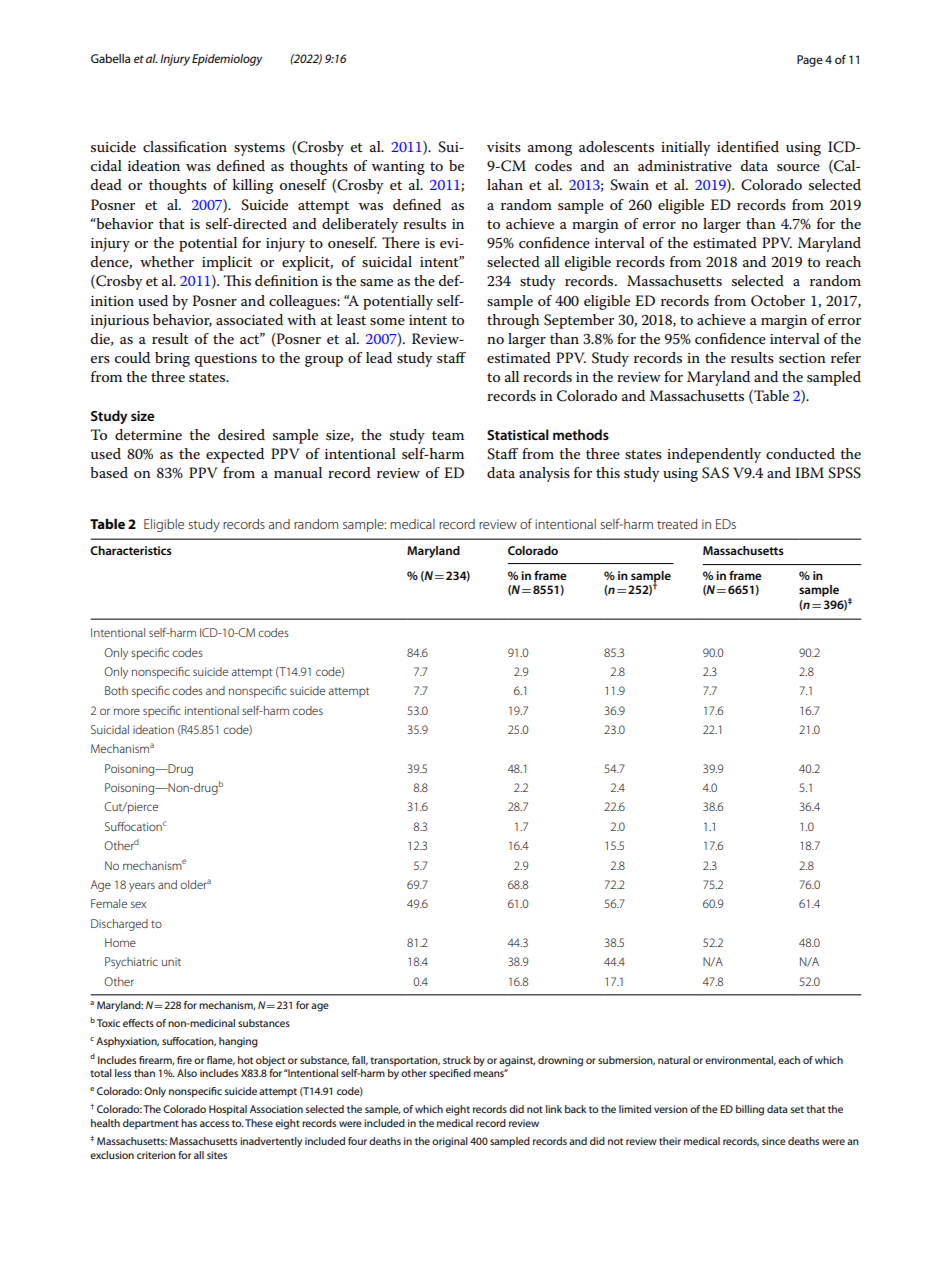 This page has width=952, height=1265. What do you see at coordinates (544, 474) in the page?
I see `analysis` at bounding box center [544, 474].
